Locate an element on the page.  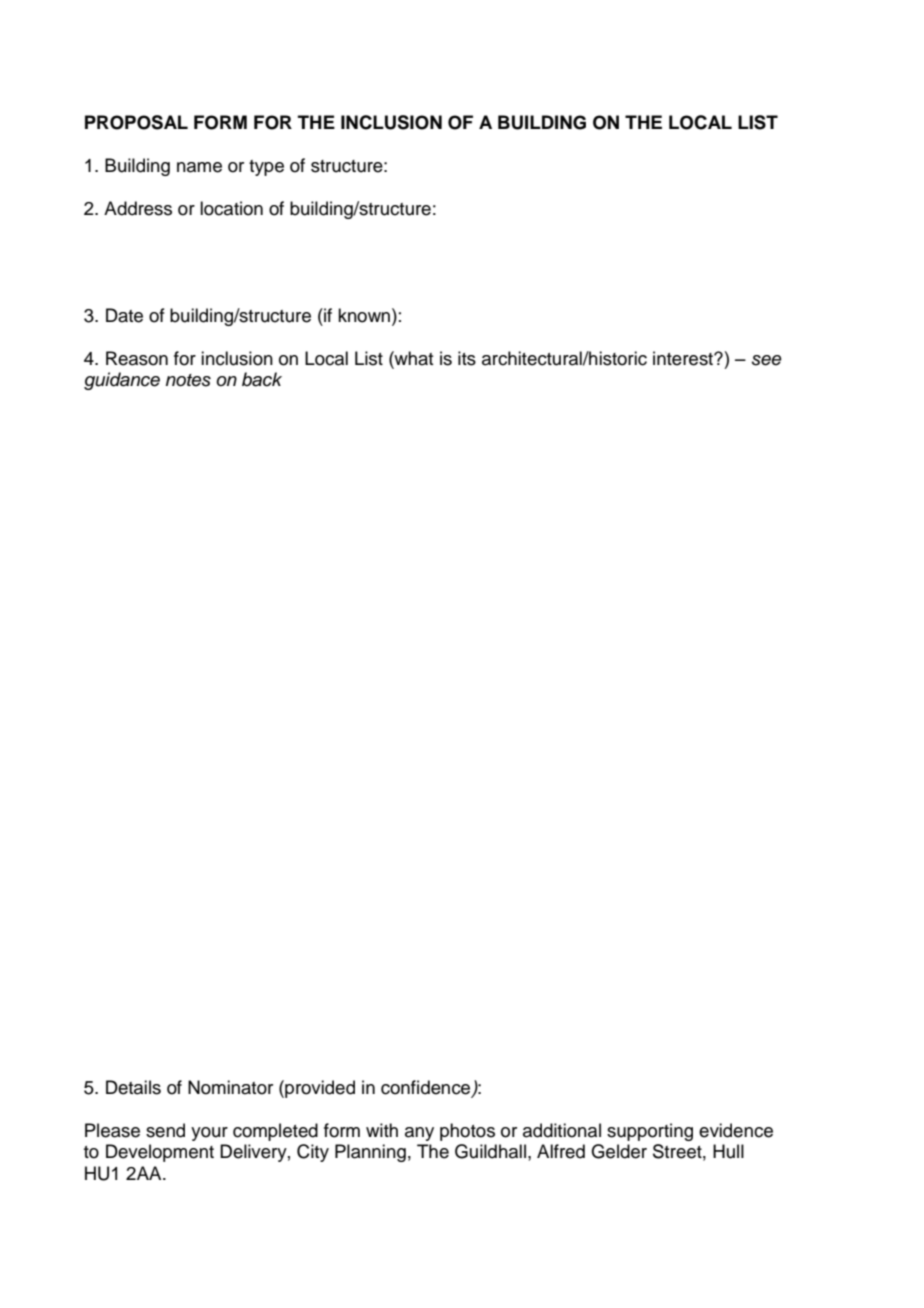
any is located at coordinates (419, 1134).
